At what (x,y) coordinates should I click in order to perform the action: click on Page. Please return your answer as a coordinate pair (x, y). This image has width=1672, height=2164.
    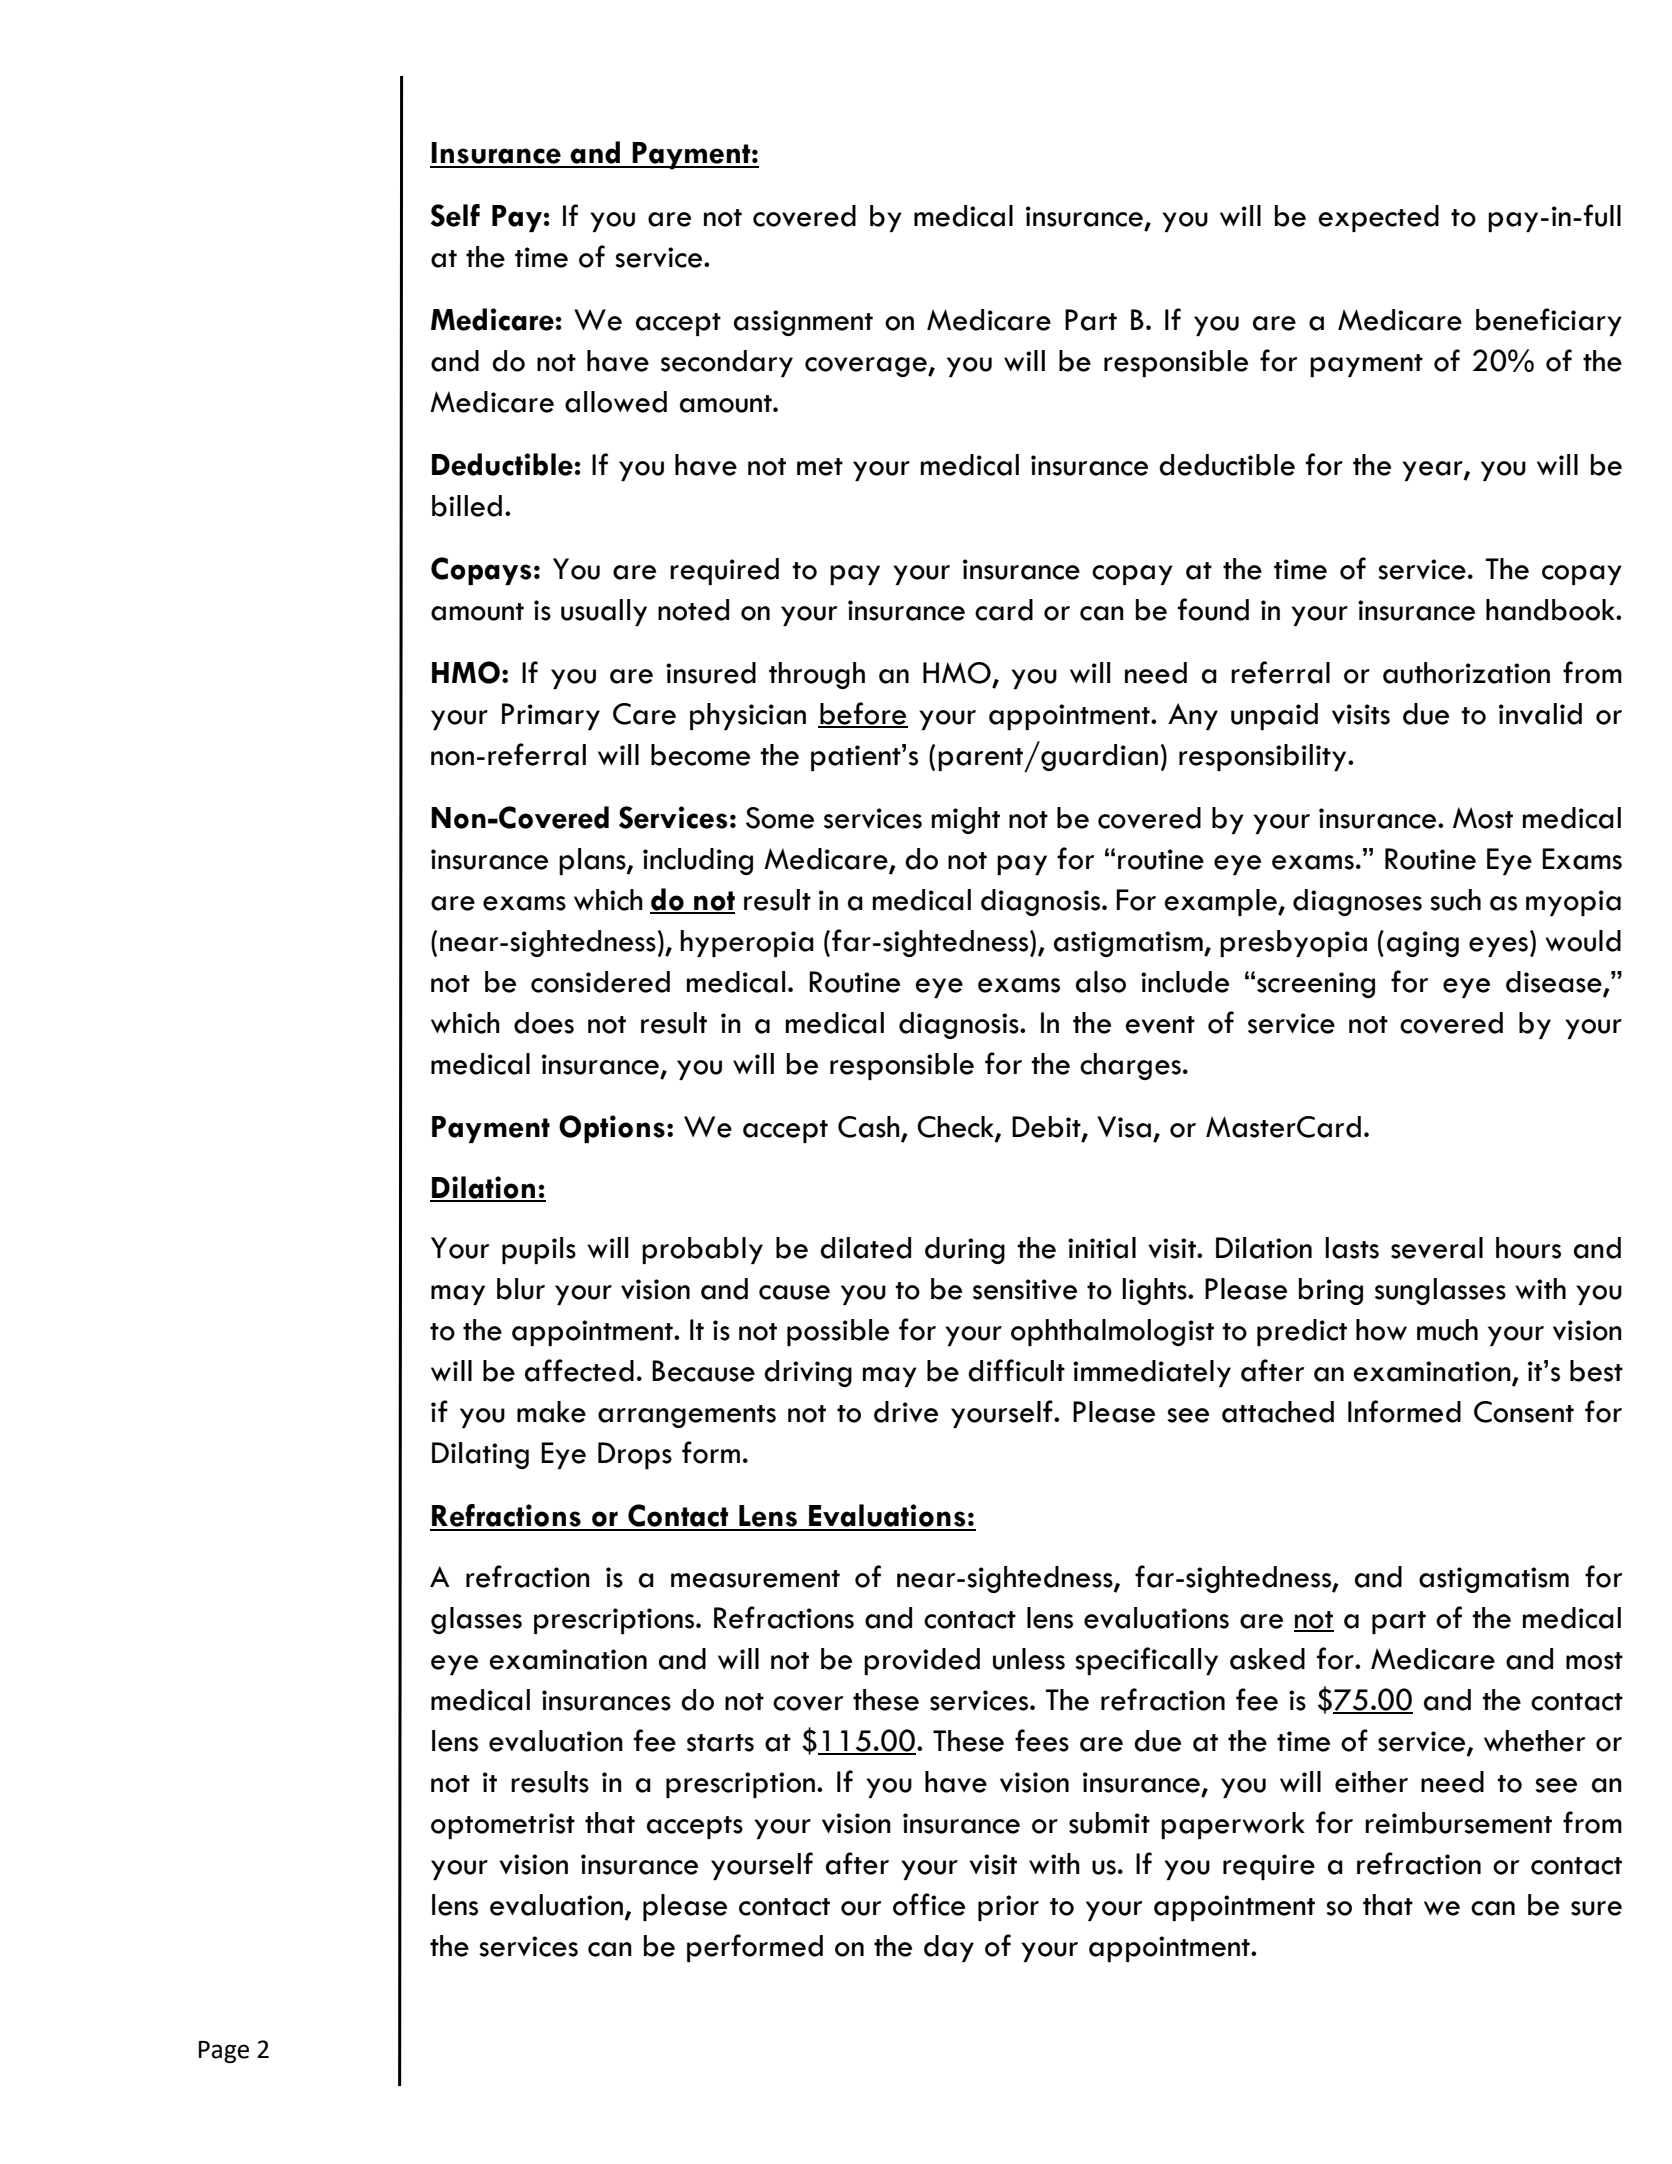
    Looking at the image, I should click on (224, 2052).
